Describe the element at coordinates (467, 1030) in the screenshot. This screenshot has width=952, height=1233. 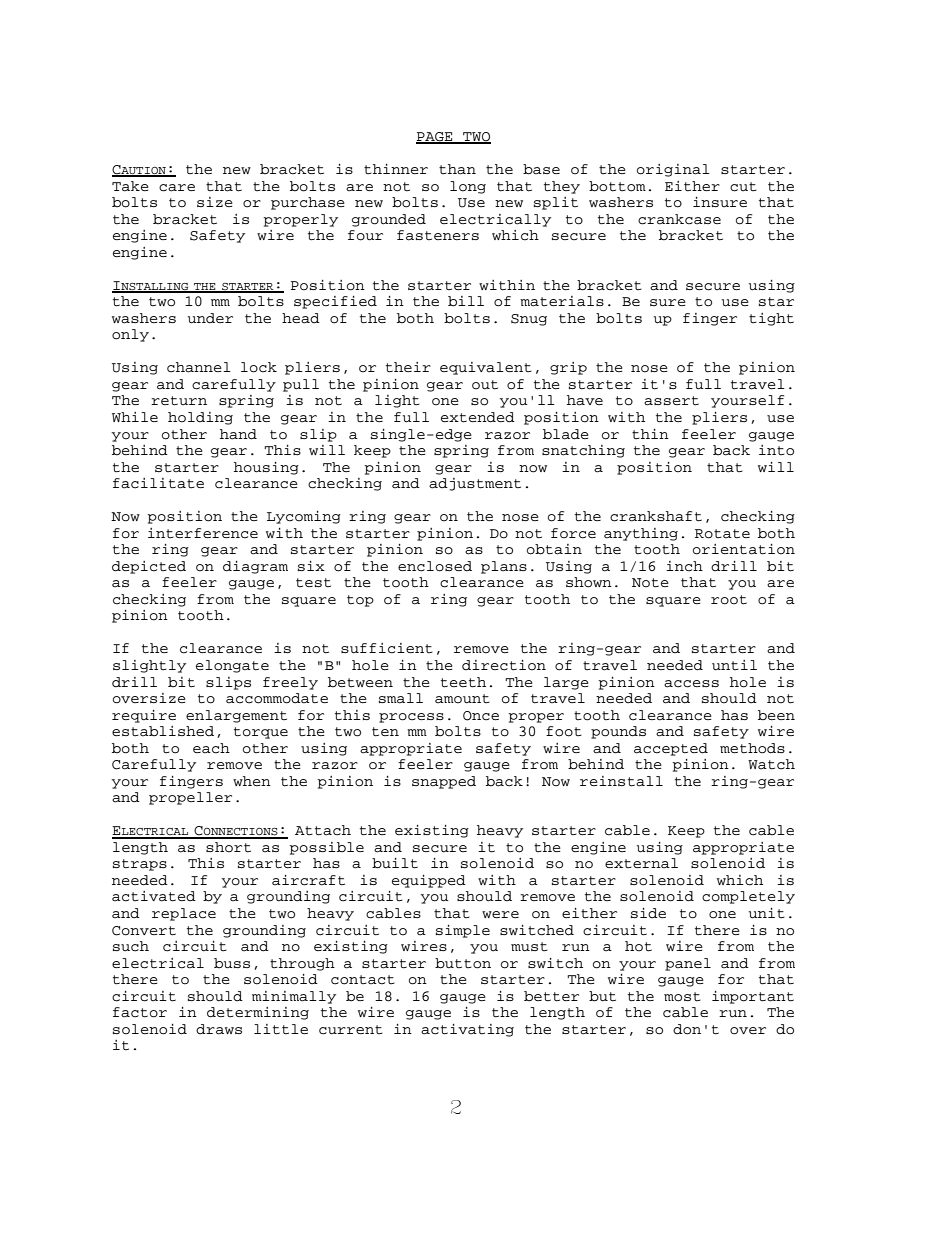
I see `activating` at that location.
